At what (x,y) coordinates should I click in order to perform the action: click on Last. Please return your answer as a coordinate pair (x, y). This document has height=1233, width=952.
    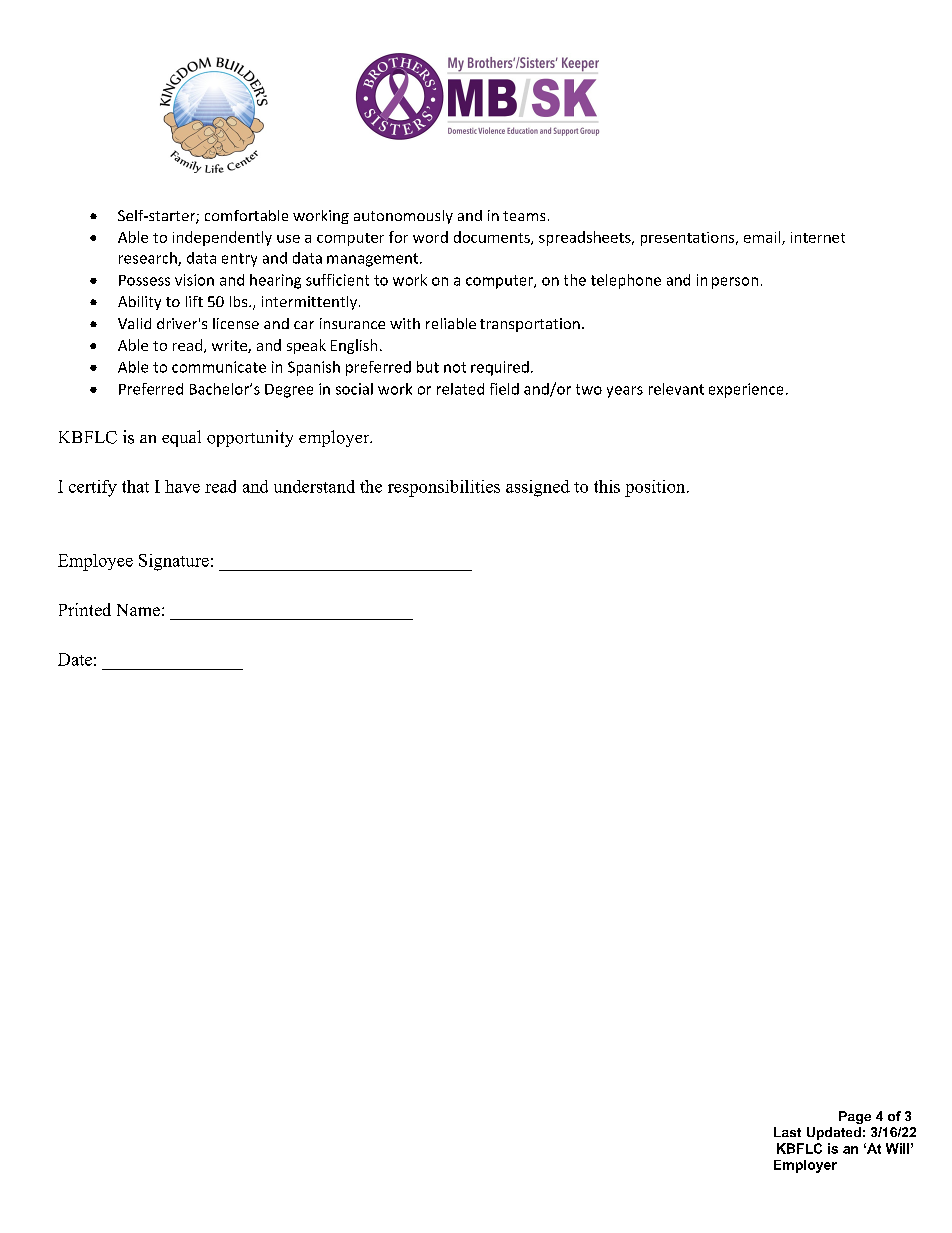
    Looking at the image, I should click on (787, 1132).
